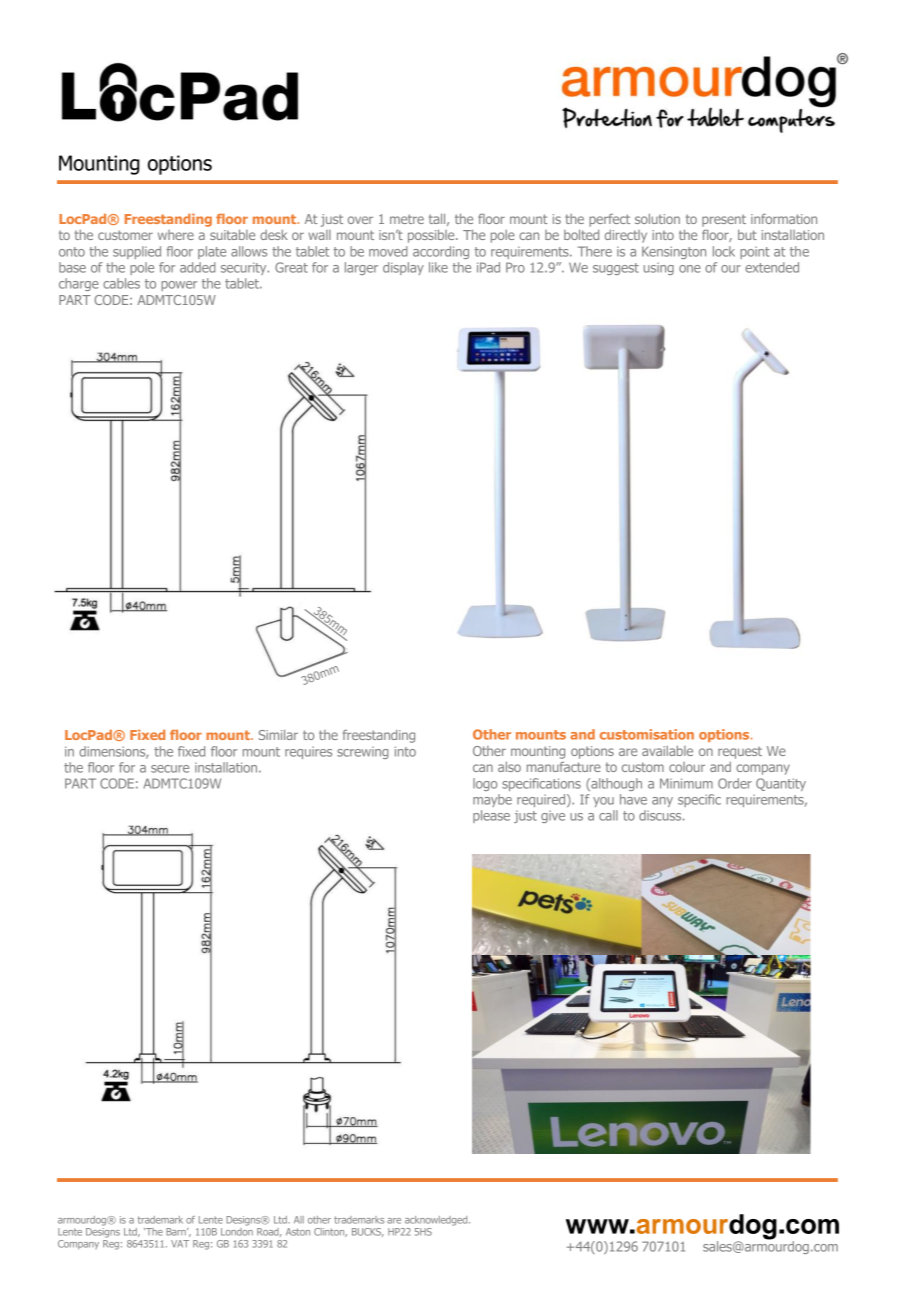 The image size is (911, 1316). What do you see at coordinates (180, 1244) in the screenshot?
I see `VAT` at bounding box center [180, 1244].
